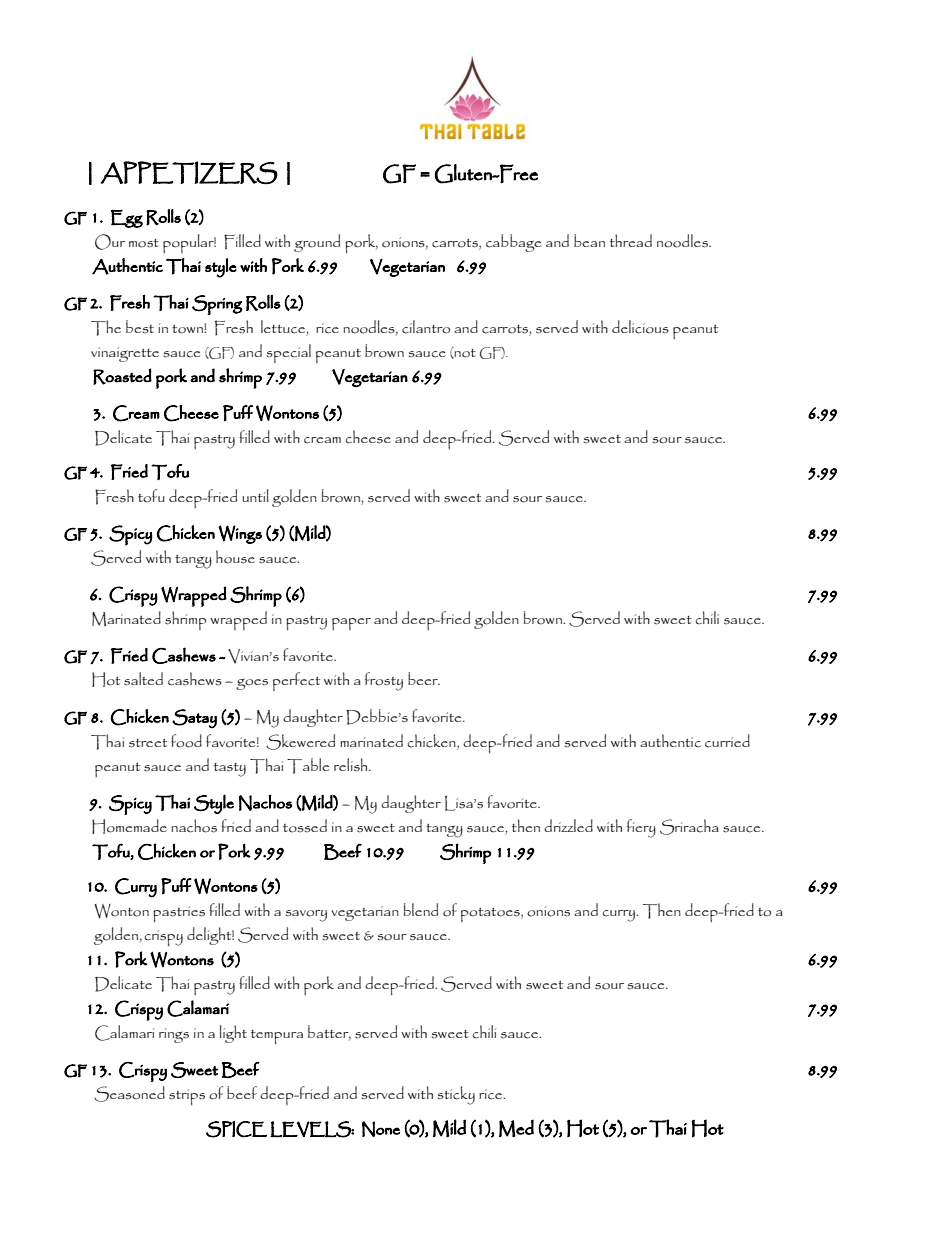 Image resolution: width=952 pixels, height=1233 pixels. Describe the element at coordinates (189, 172) in the screenshot. I see `APPETIZERS` at that location.
